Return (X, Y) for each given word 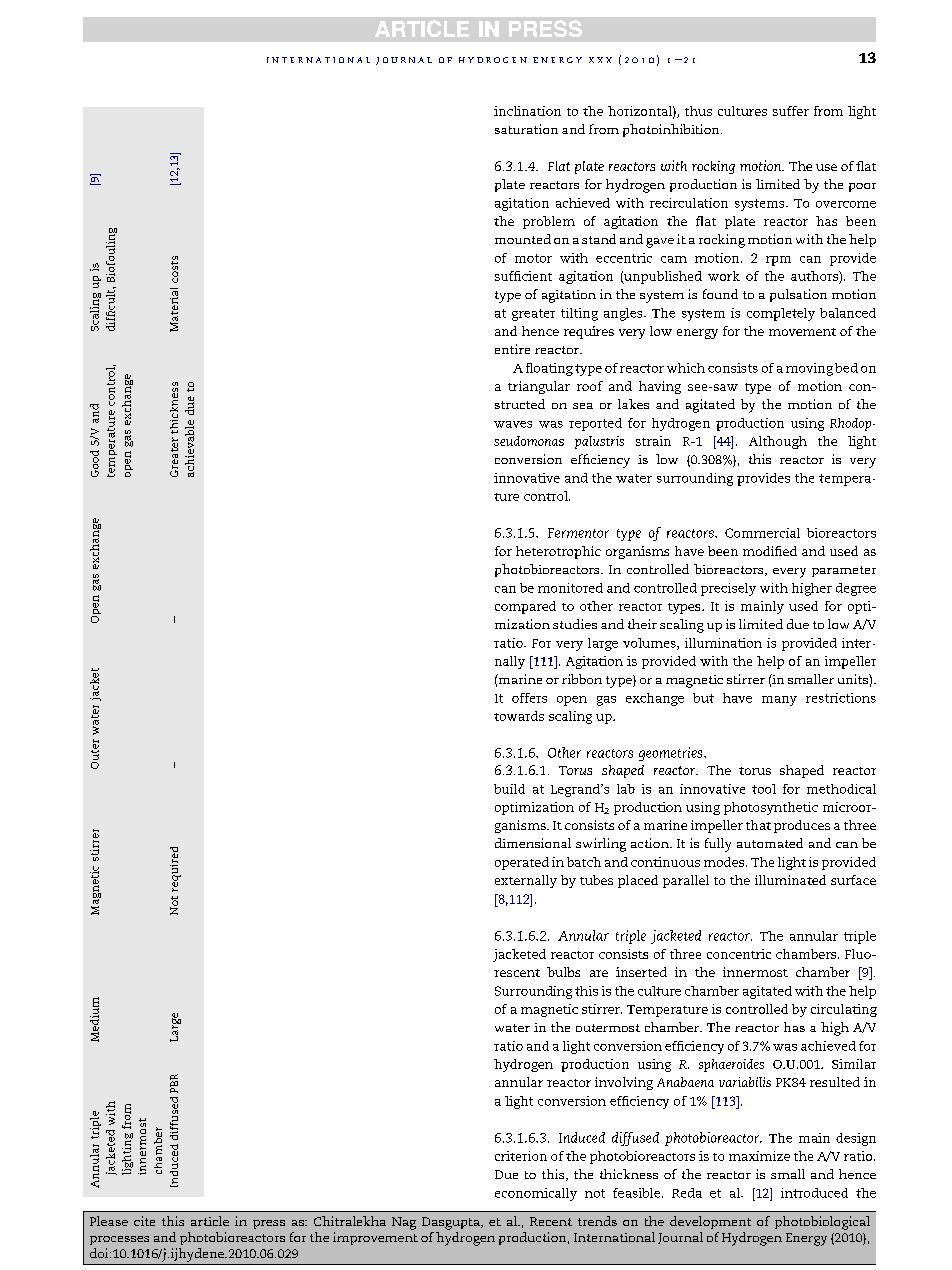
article (210, 1221)
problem (549, 222)
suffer (791, 111)
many (779, 701)
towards (519, 716)
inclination (527, 111)
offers (529, 698)
